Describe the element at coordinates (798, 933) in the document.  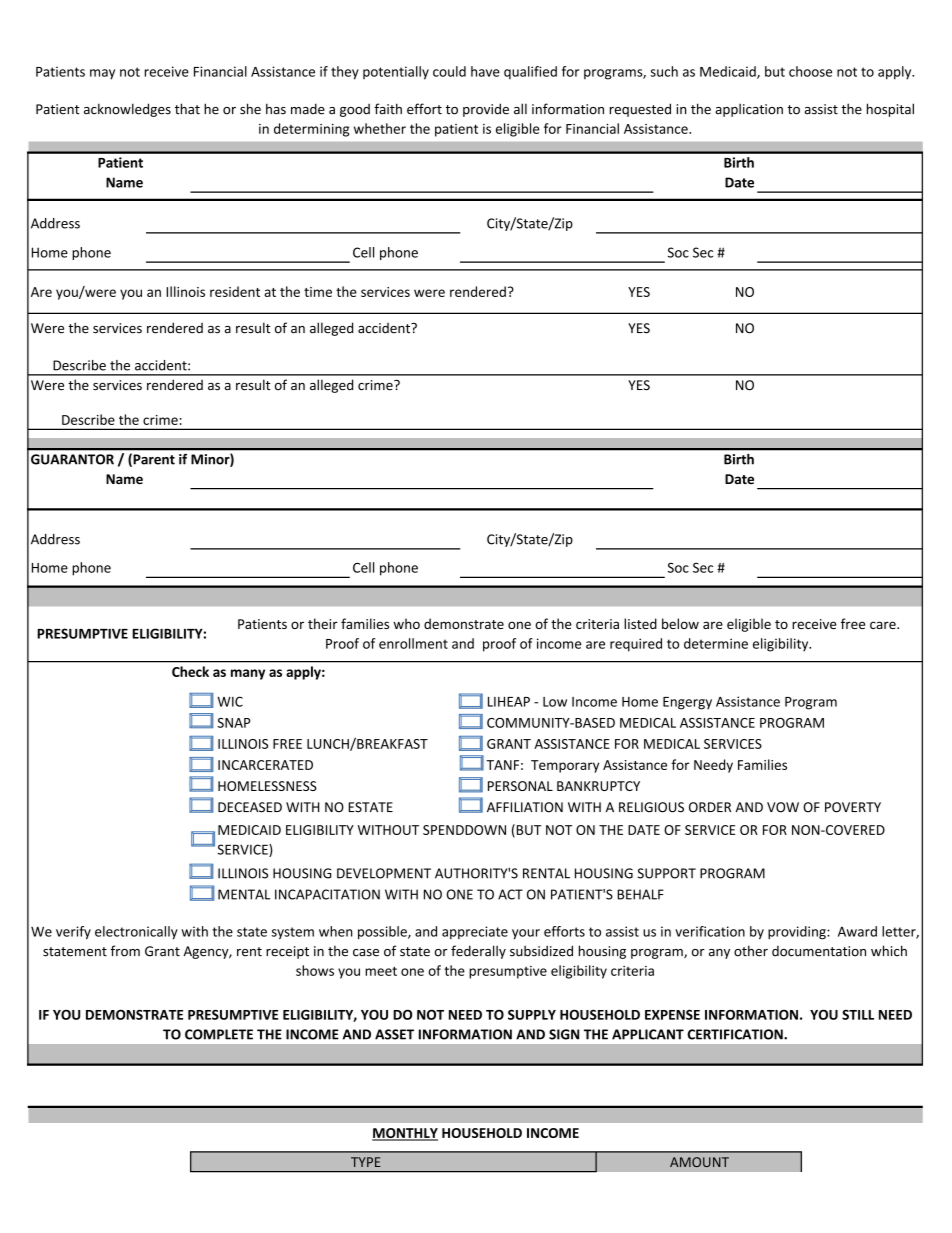
I see `providing` at that location.
